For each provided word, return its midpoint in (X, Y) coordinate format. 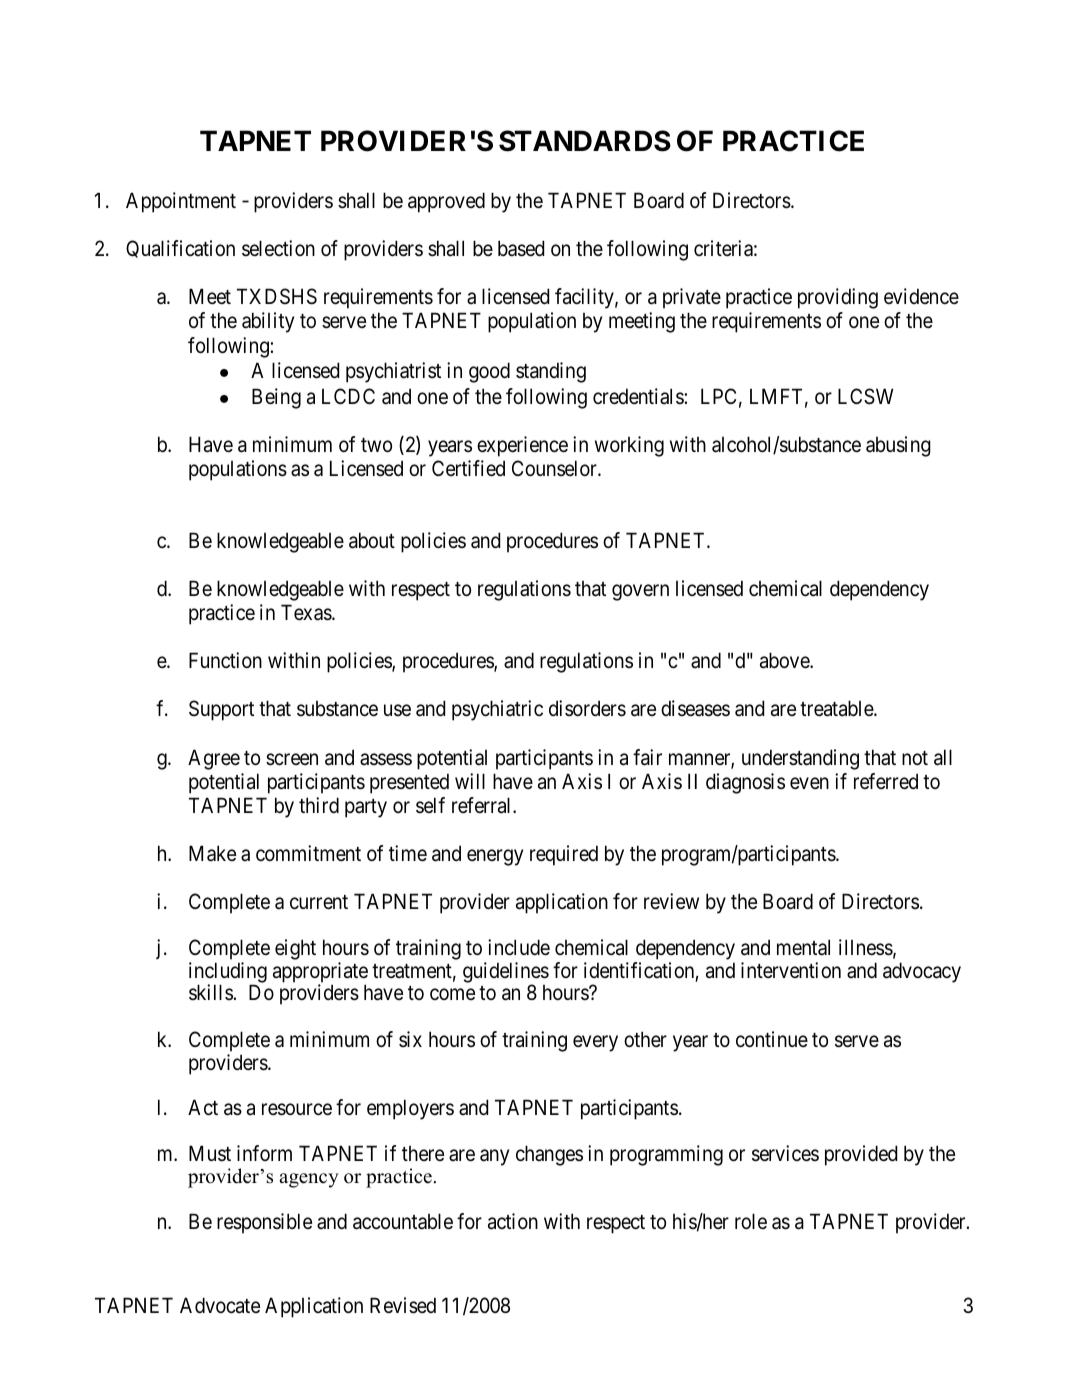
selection (278, 248)
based (521, 248)
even (809, 783)
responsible (264, 1223)
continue (772, 1039)
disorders (587, 708)
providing (838, 298)
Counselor (555, 468)
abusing (898, 446)
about (372, 540)
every (595, 1043)
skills (211, 992)
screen (292, 759)
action (513, 1221)
